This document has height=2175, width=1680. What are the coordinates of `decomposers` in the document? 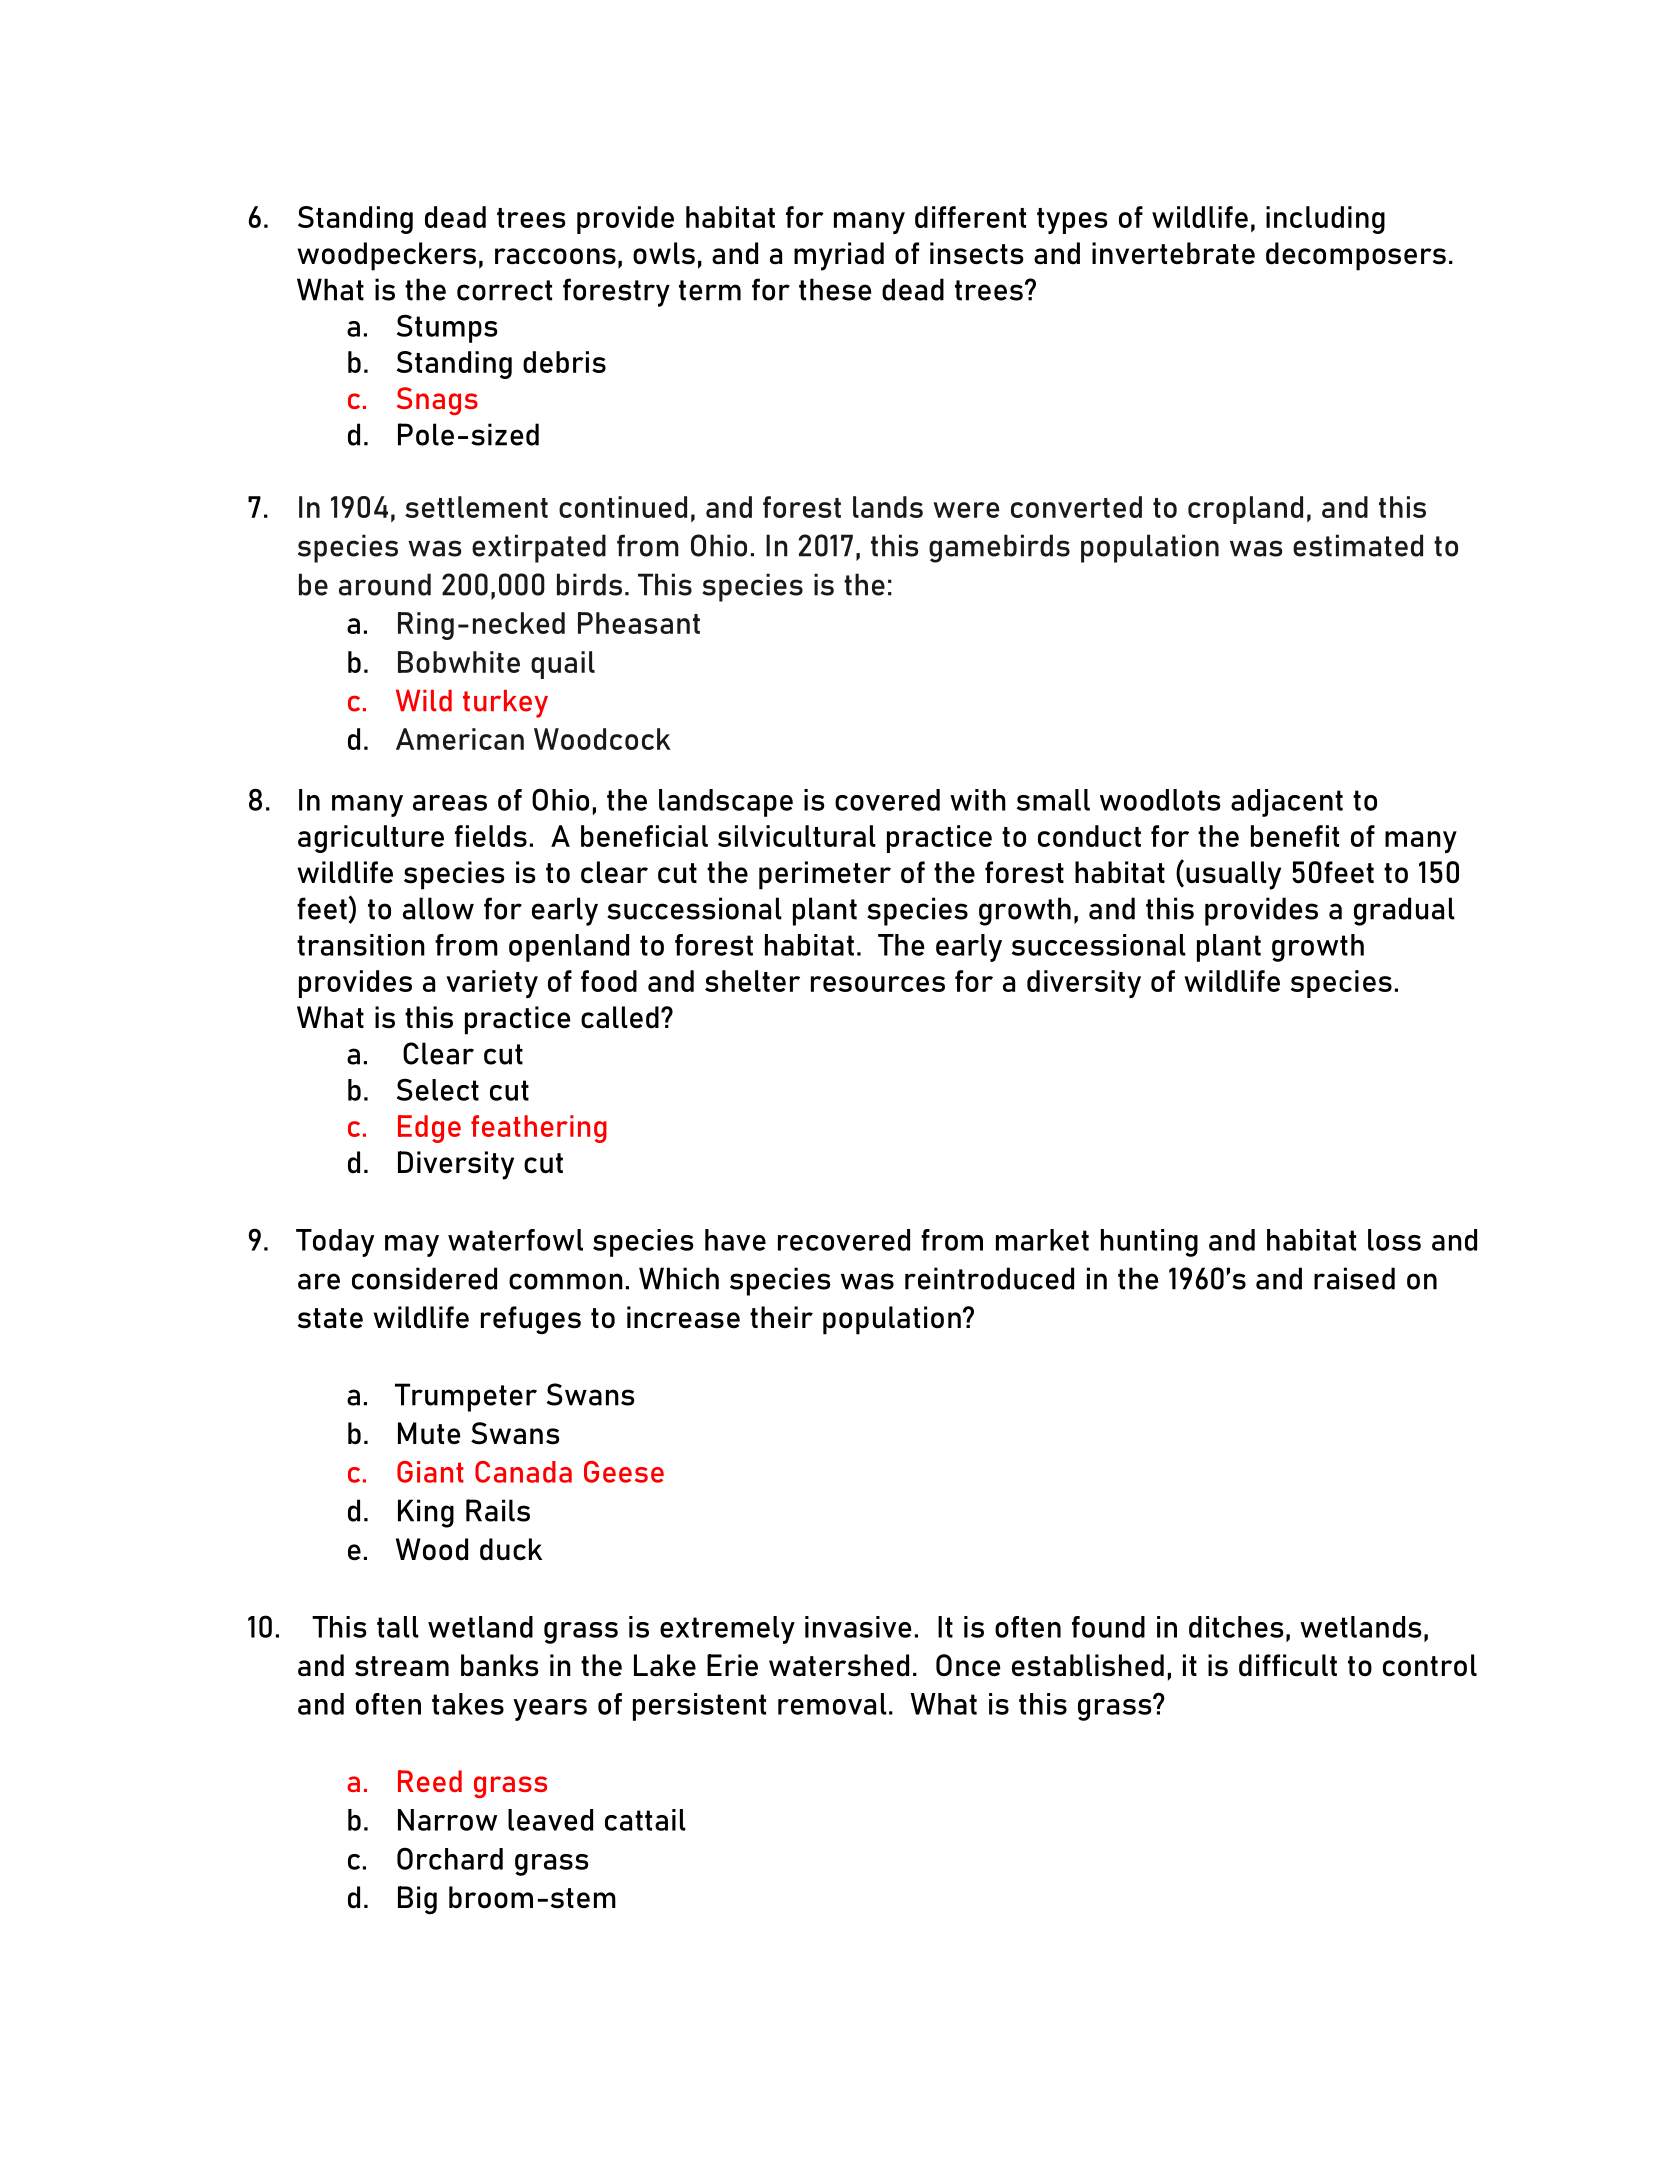 It's located at (1356, 256).
